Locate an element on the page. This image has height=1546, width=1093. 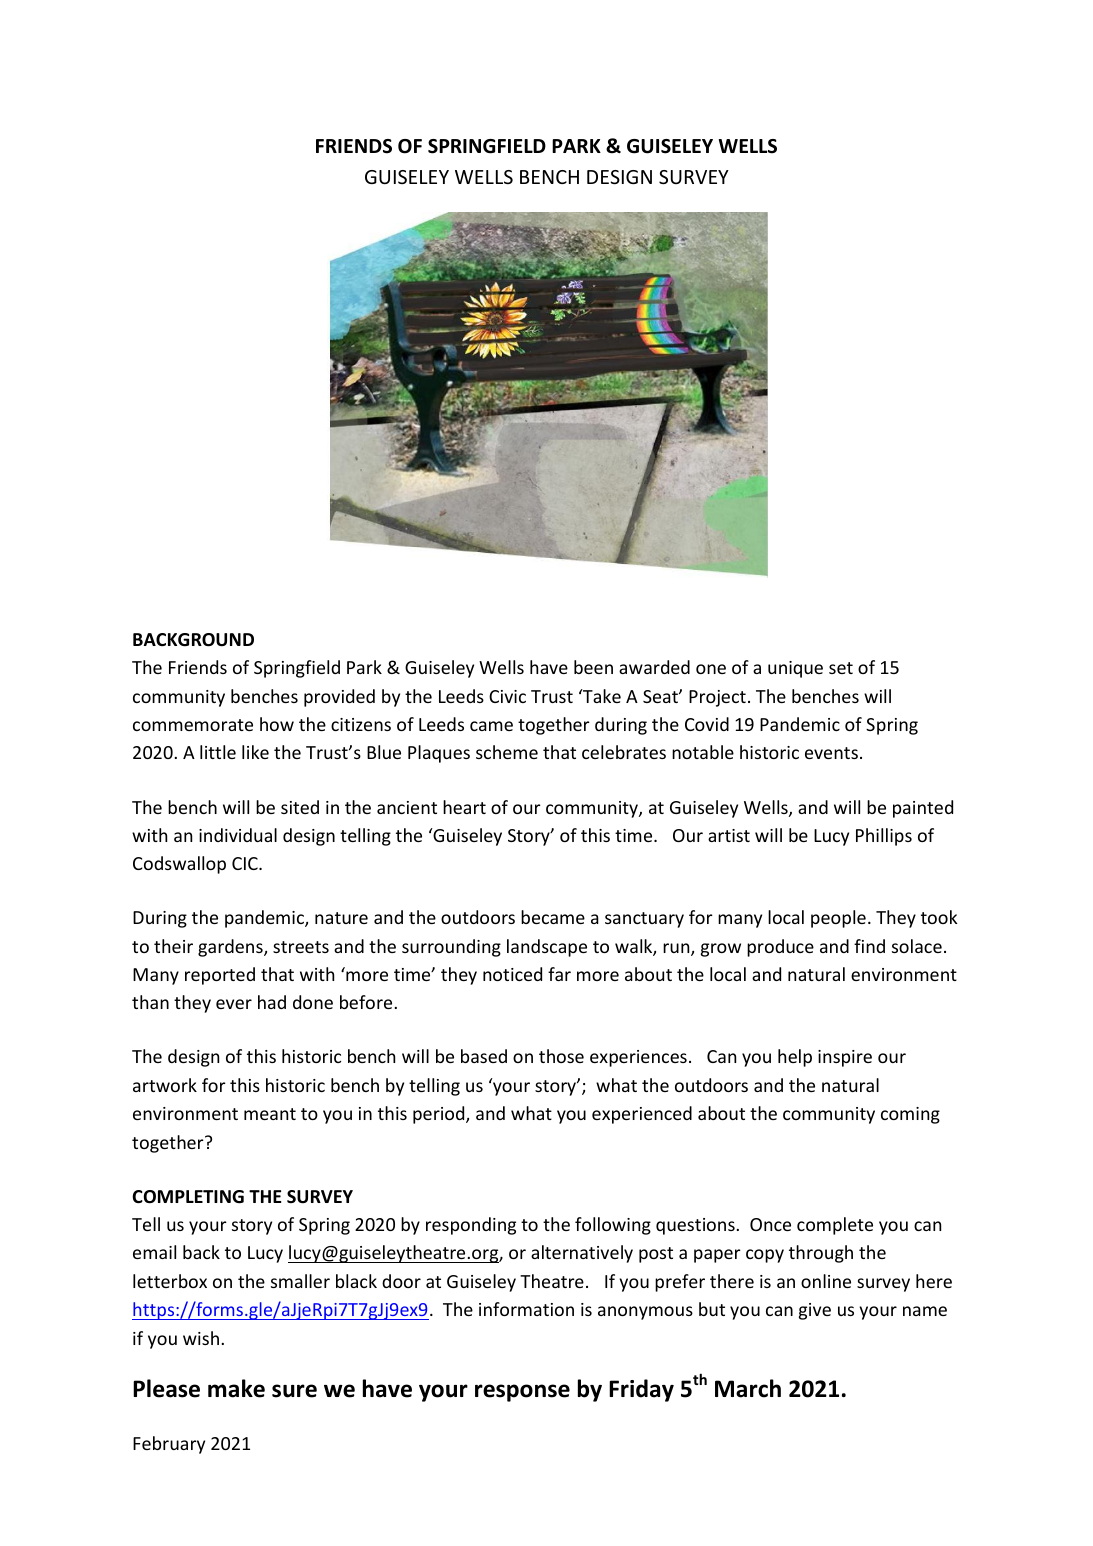
people is located at coordinates (838, 919).
